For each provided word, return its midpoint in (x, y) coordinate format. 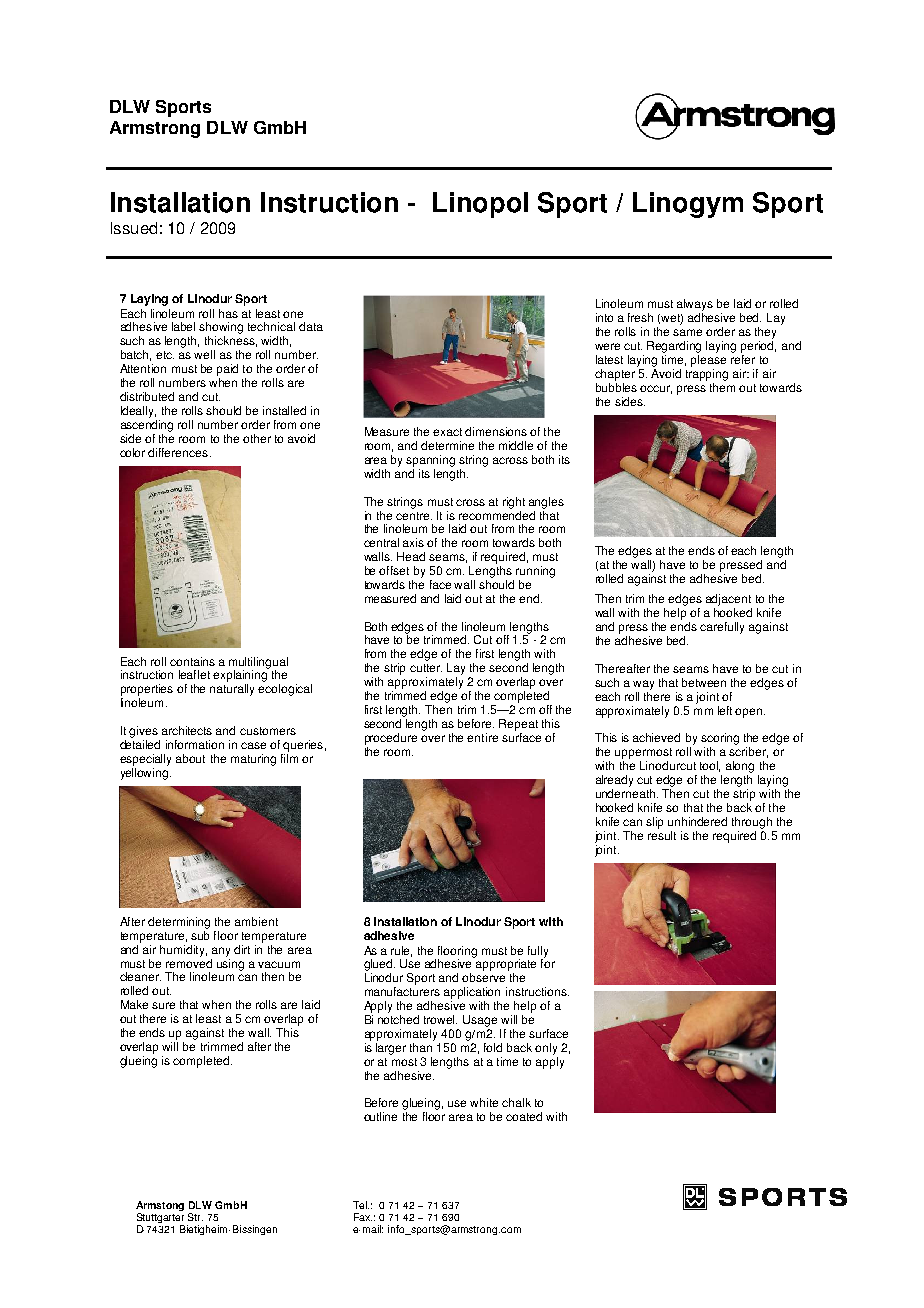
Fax (363, 1217)
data (311, 326)
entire (482, 737)
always (695, 305)
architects (187, 730)
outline (380, 1116)
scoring (720, 739)
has (228, 313)
